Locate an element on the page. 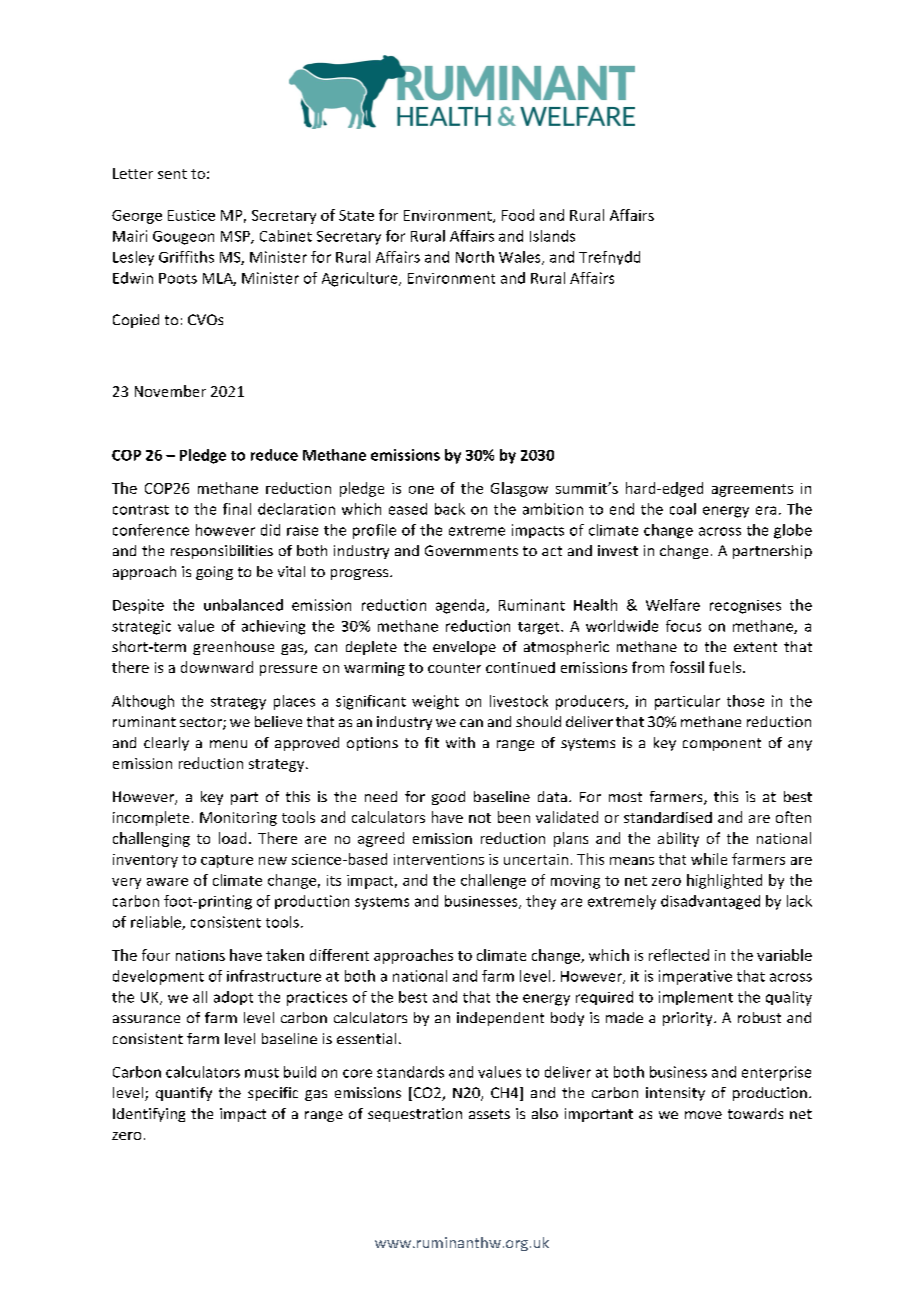  assets is located at coordinates (489, 1114).
